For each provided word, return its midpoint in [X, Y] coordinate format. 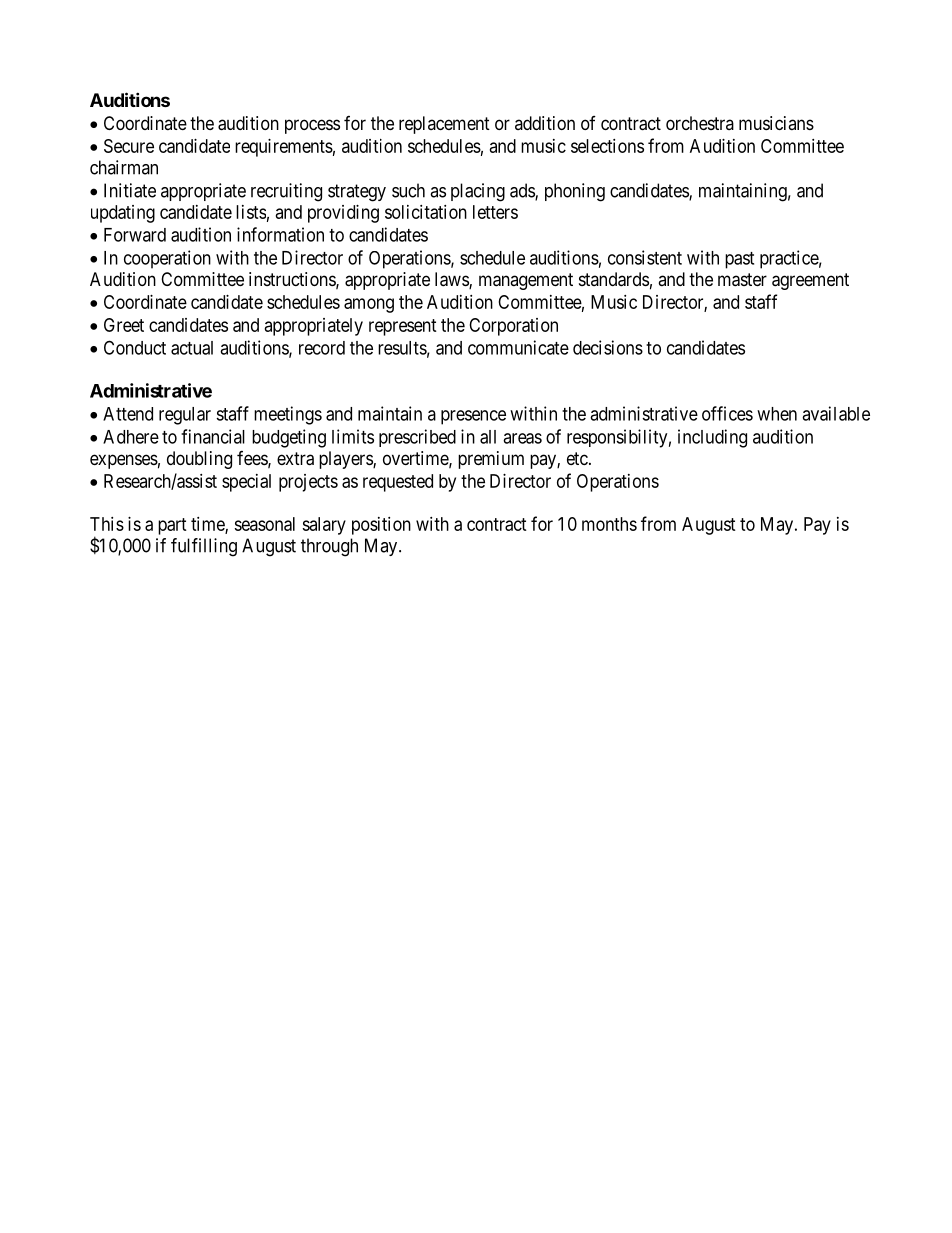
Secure [129, 146]
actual [192, 348]
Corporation [513, 327]
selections [607, 146]
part [172, 526]
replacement [444, 125]
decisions [608, 347]
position [381, 526]
